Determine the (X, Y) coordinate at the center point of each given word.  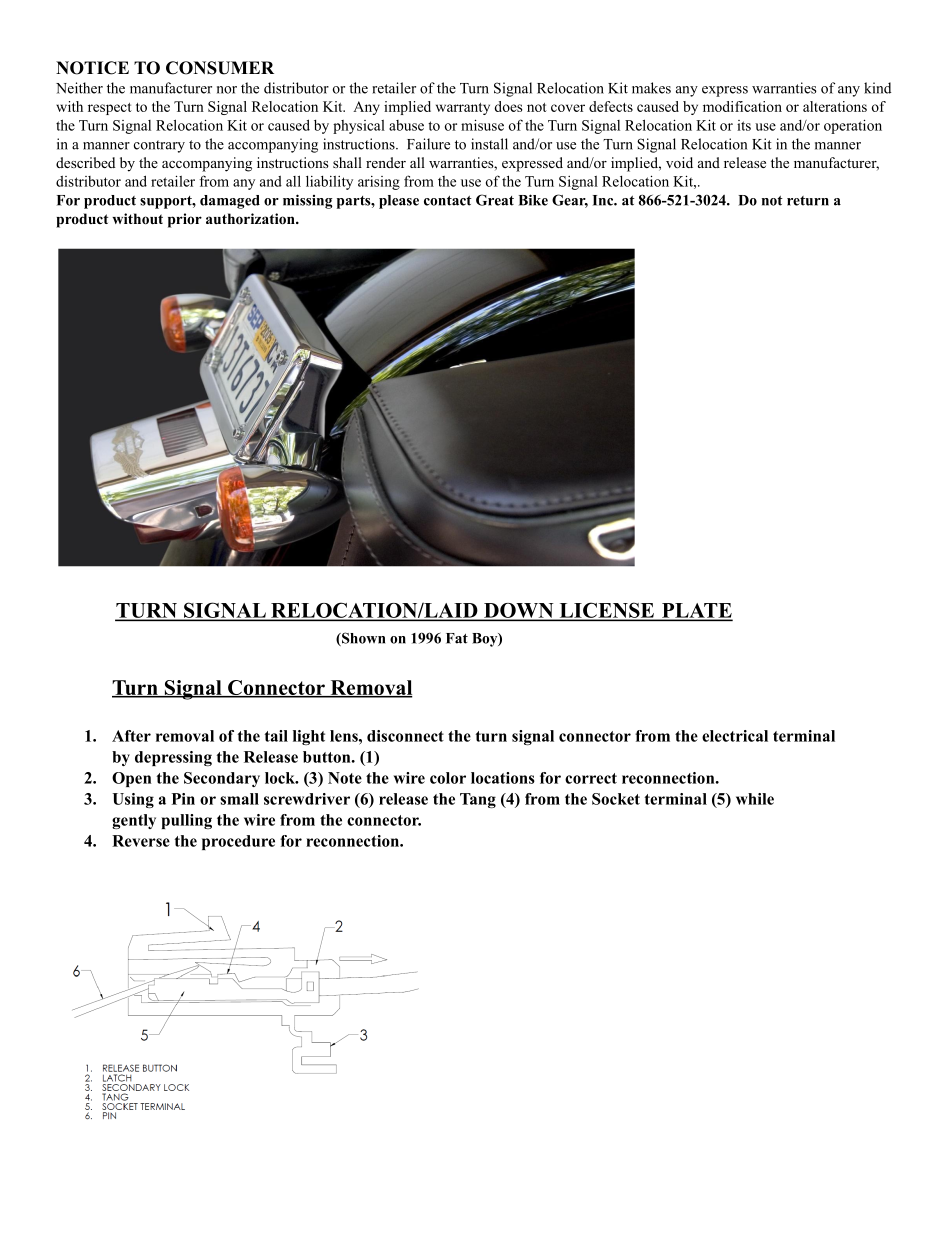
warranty (463, 109)
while (755, 799)
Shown (362, 639)
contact (448, 201)
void (679, 162)
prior (185, 220)
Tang (478, 800)
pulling (186, 821)
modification (742, 106)
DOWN (519, 611)
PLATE (696, 611)
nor (227, 90)
